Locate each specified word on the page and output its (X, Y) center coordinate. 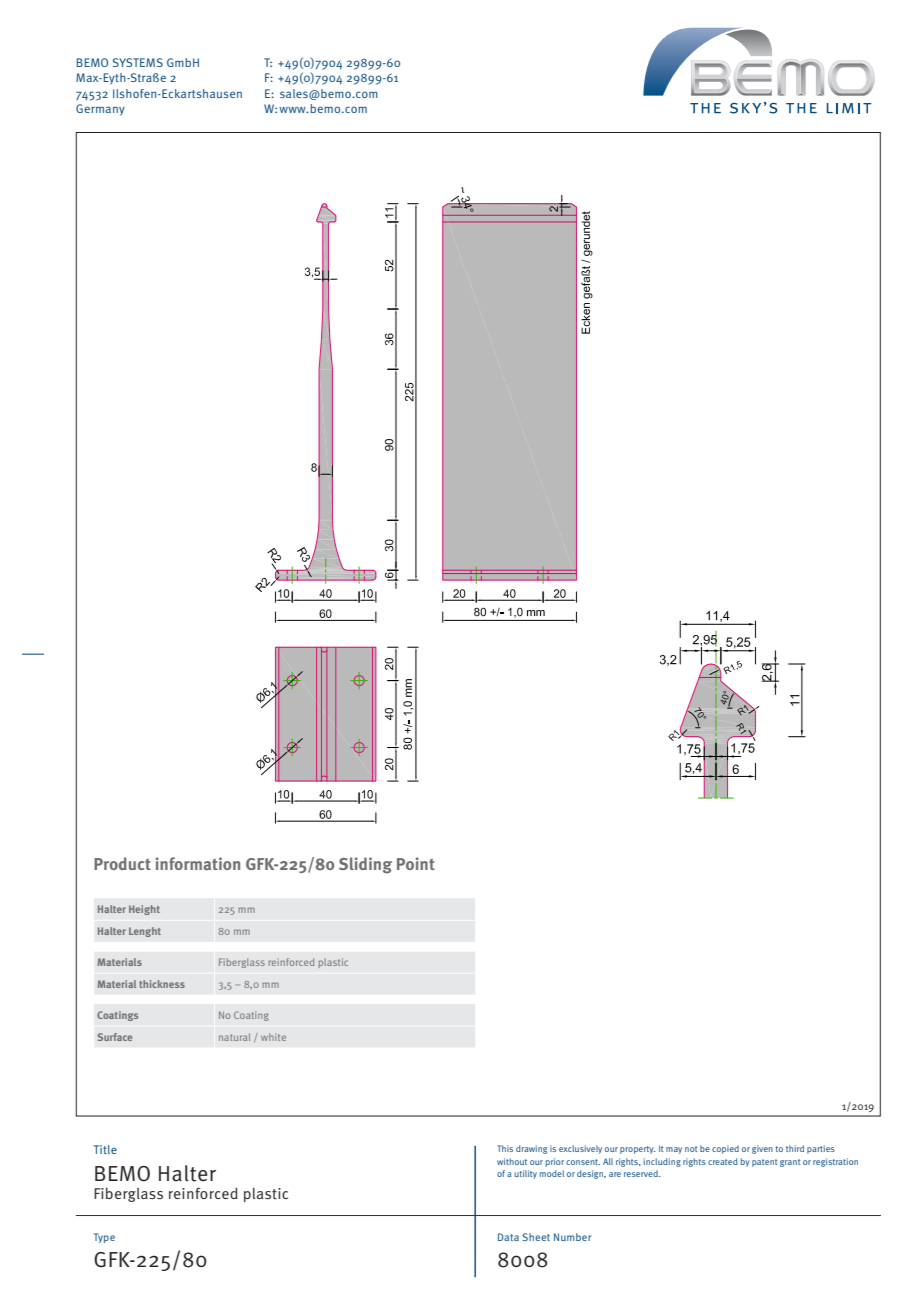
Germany (100, 110)
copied (725, 1149)
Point (416, 863)
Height (144, 910)
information (198, 863)
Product (122, 863)
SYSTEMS (138, 62)
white (273, 1037)
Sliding (365, 865)
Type (104, 1238)
